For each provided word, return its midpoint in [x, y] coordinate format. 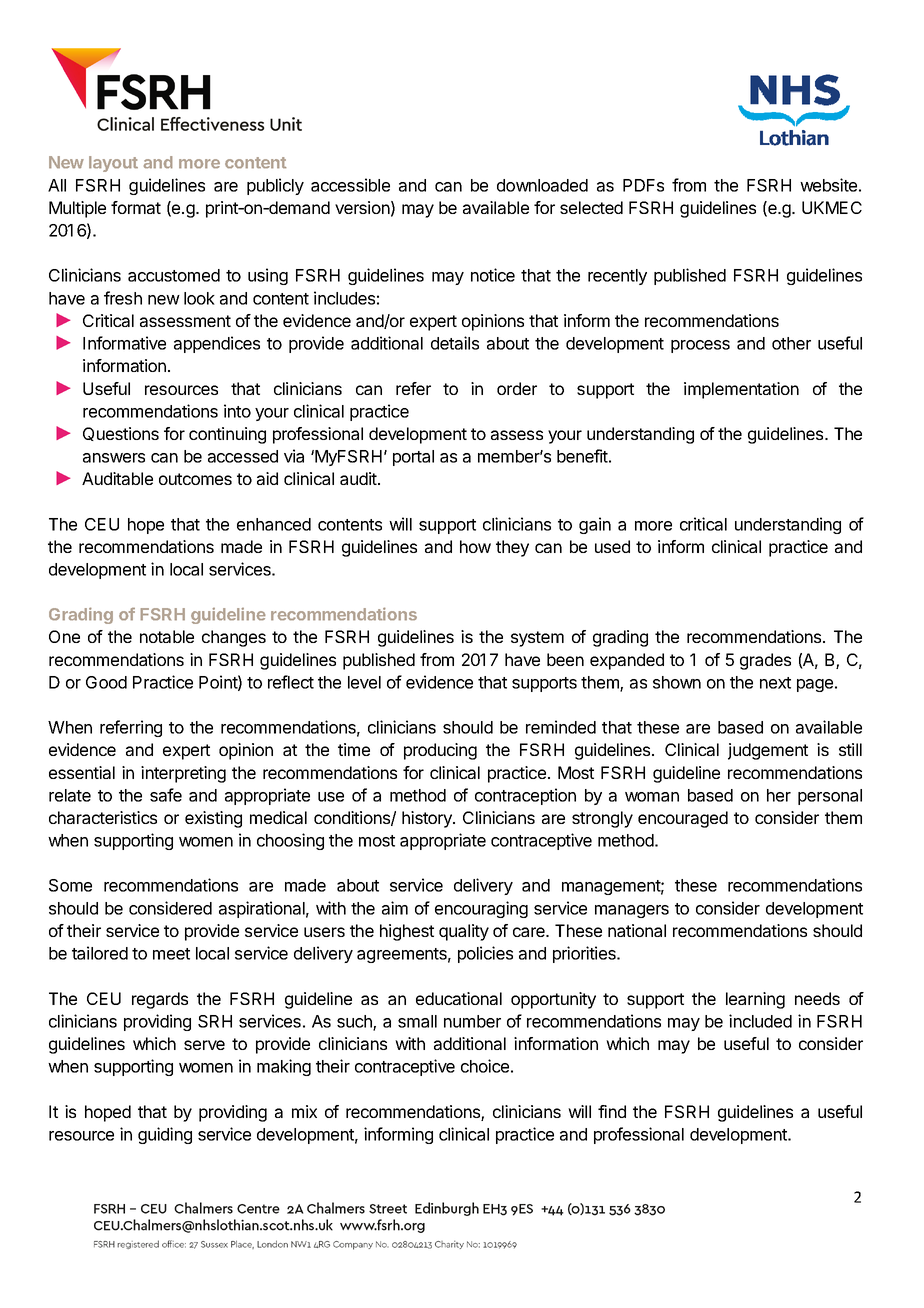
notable [167, 636]
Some [70, 885]
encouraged [683, 819]
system [537, 639]
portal [413, 458]
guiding [165, 1135]
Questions [121, 434]
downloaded [542, 185]
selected [591, 207]
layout [113, 164]
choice [485, 1066]
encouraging [481, 909]
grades [765, 661]
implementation [741, 390]
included [760, 1021]
